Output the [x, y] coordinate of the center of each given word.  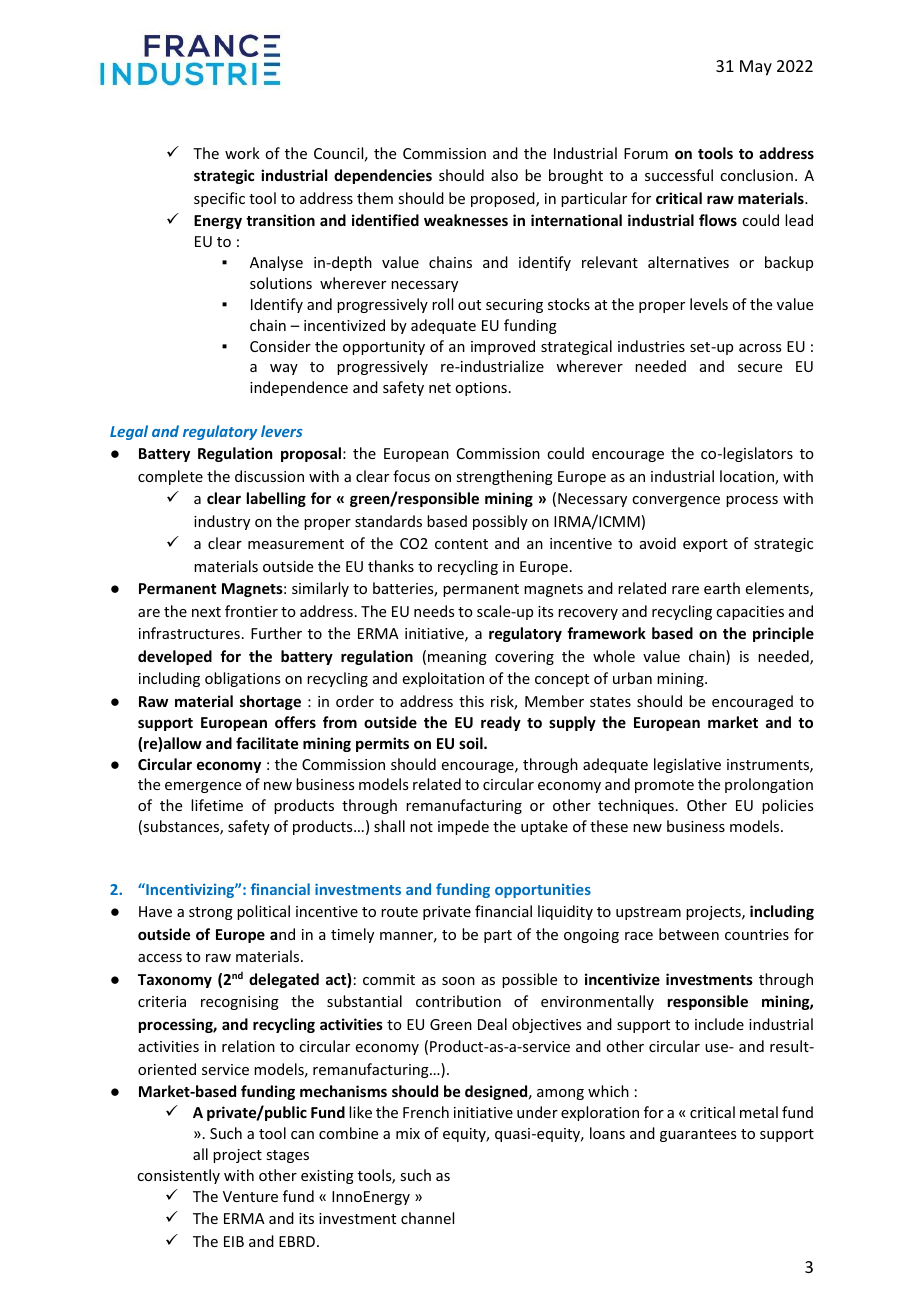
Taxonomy [175, 981]
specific [219, 199]
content [461, 544]
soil [472, 743]
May [756, 68]
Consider [280, 346]
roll [442, 304]
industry [222, 522]
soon [458, 981]
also [504, 175]
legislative [687, 765]
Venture [250, 1196]
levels [709, 304]
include [719, 1024]
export [705, 545]
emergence [203, 787]
